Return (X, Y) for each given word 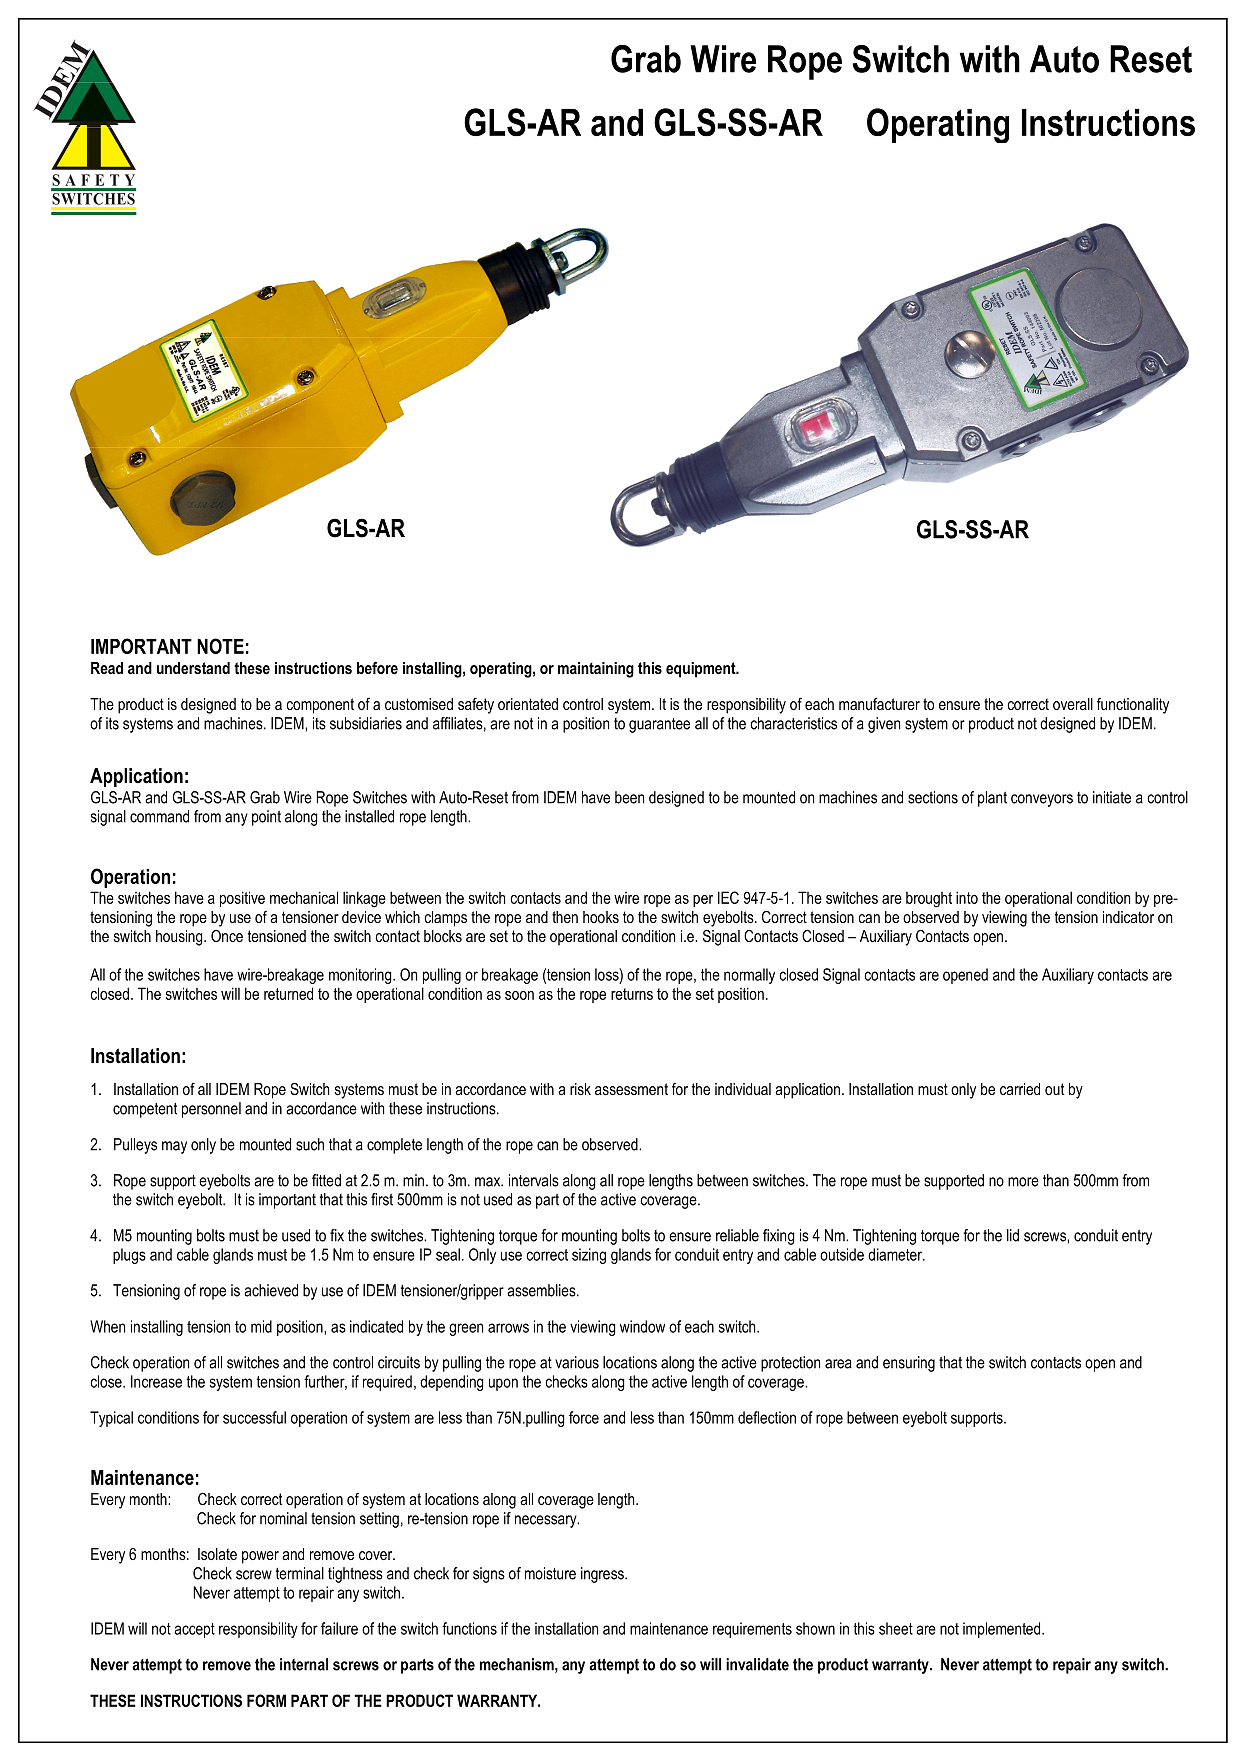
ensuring (909, 1364)
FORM (266, 1700)
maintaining (596, 670)
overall (1073, 704)
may (174, 1147)
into (967, 897)
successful (254, 1417)
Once (227, 936)
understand (193, 668)
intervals (534, 1180)
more (1023, 1182)
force (584, 1417)
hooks (601, 917)
